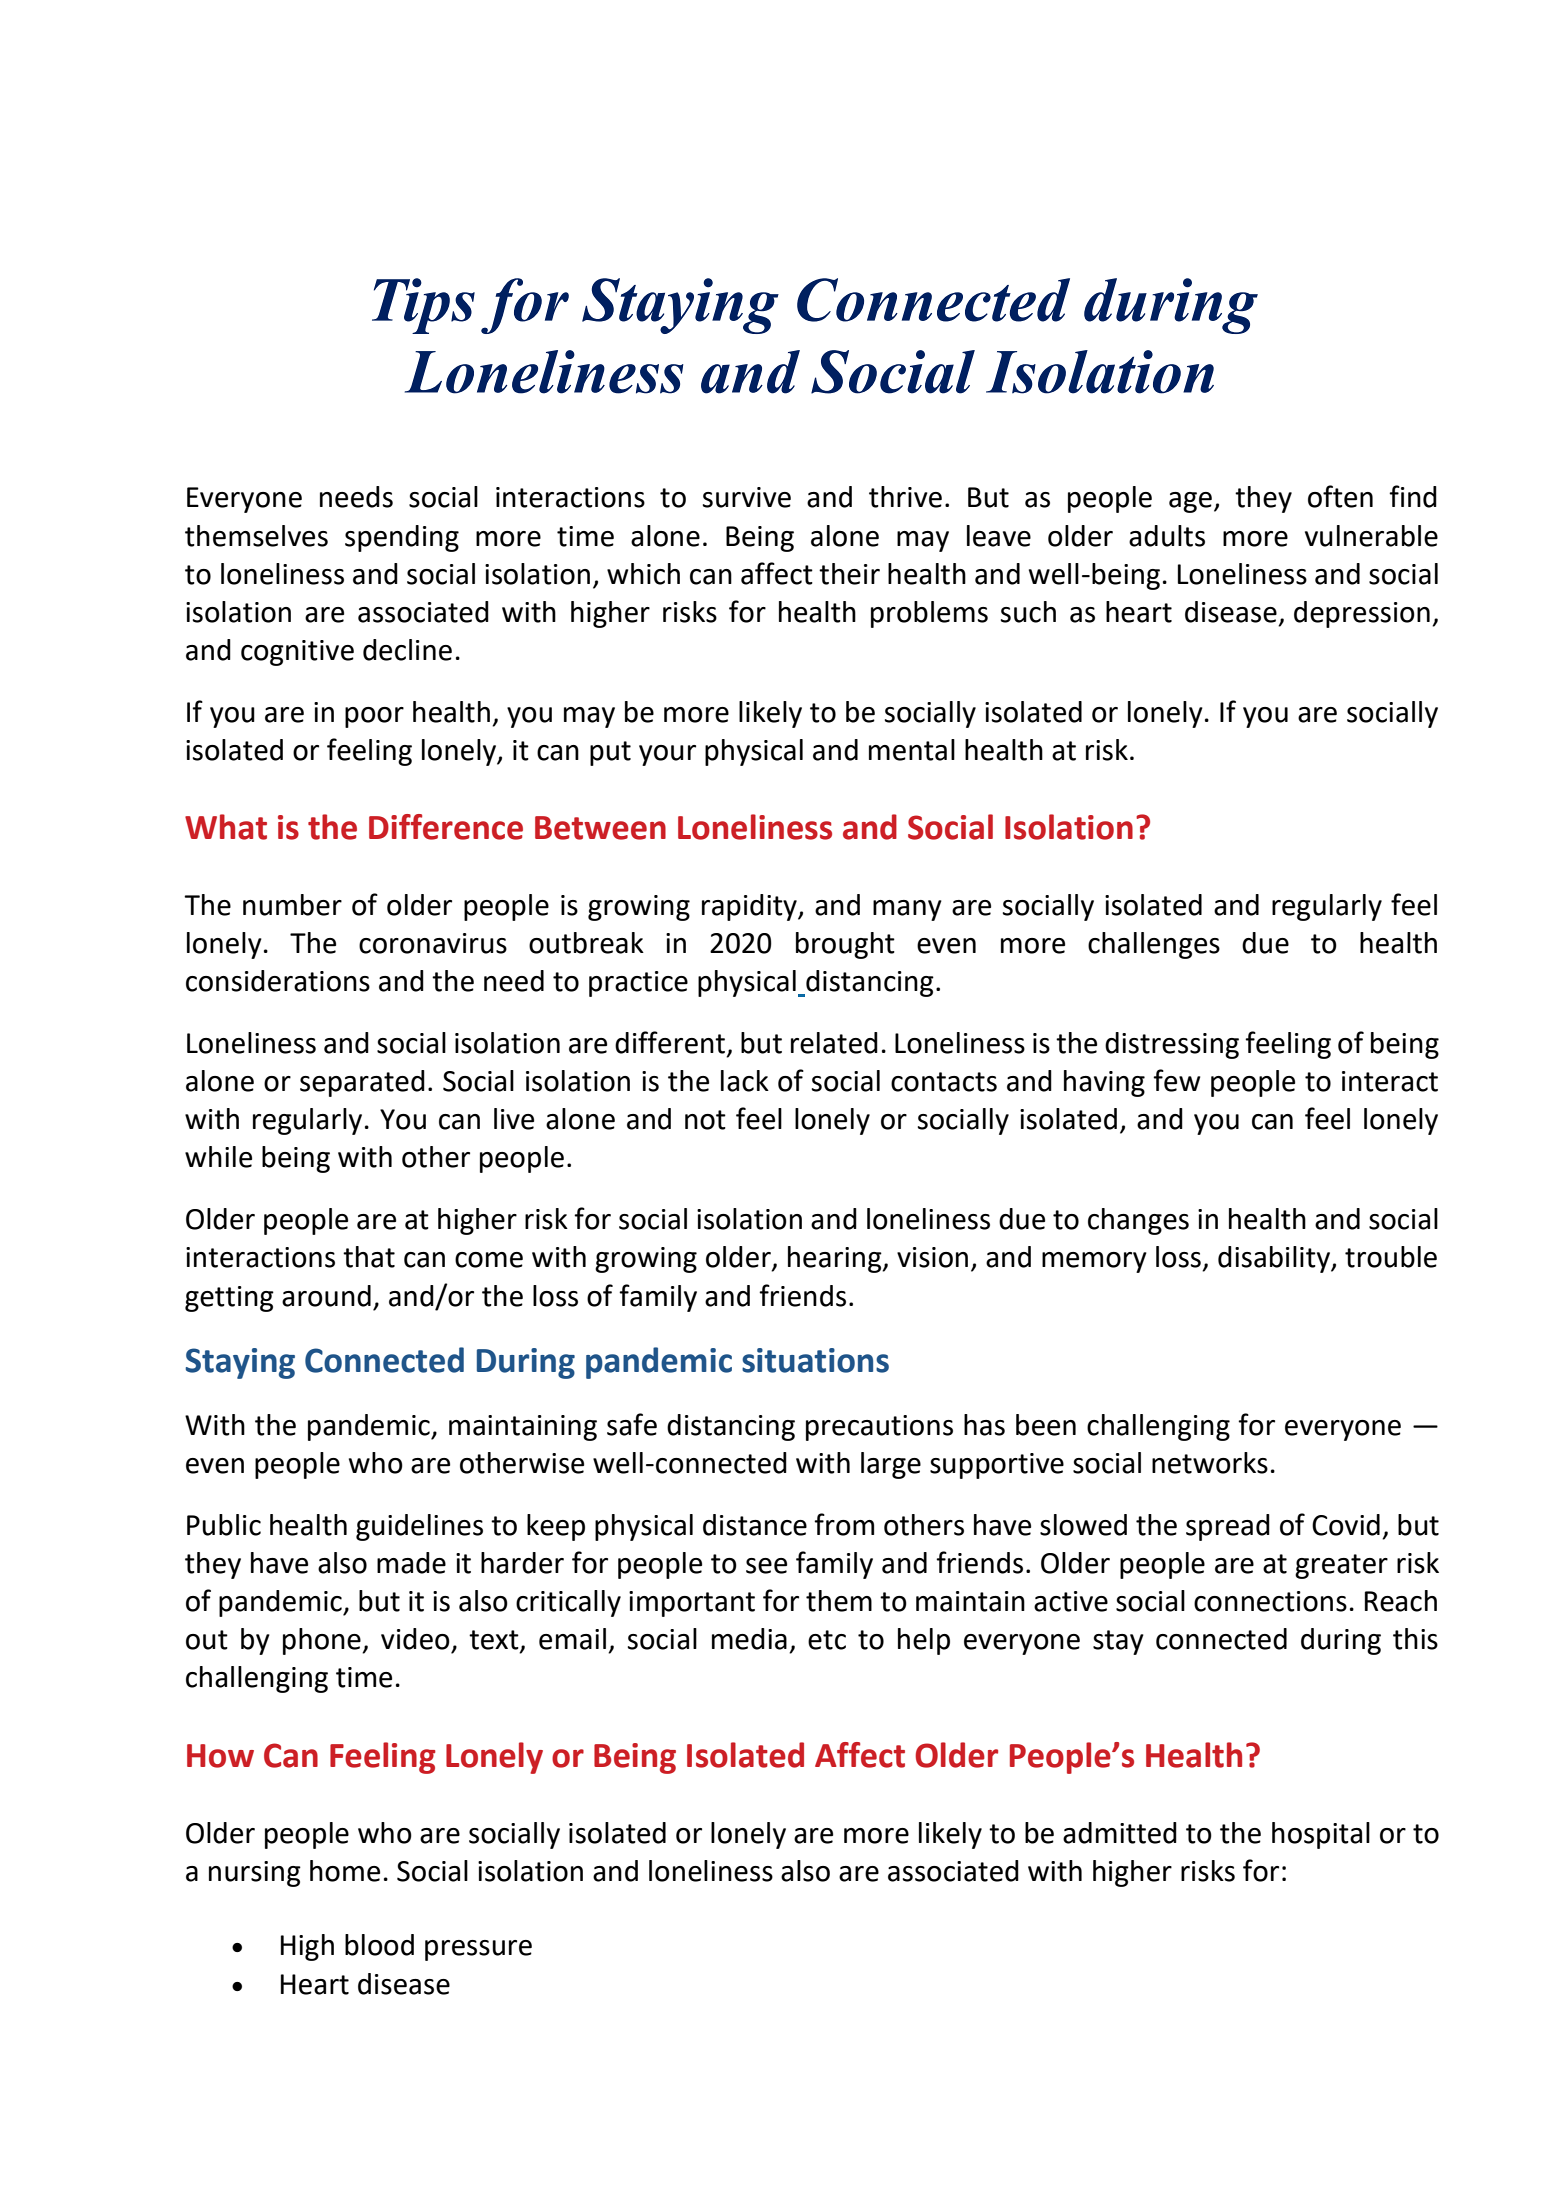 The image size is (1550, 2192). What do you see at coordinates (1176, 1080) in the screenshot?
I see `few` at bounding box center [1176, 1080].
